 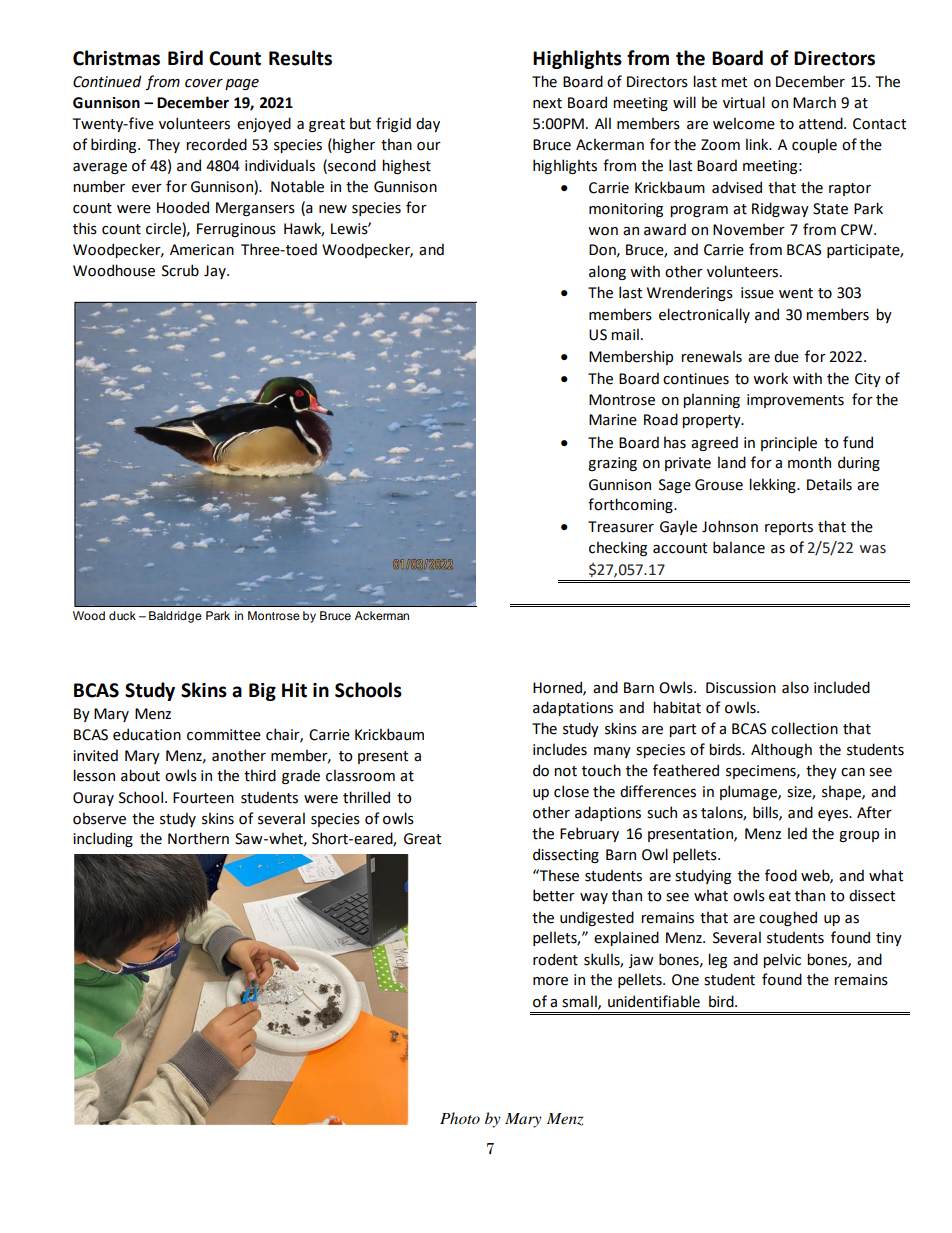 What do you see at coordinates (580, 1002) in the screenshot?
I see `small` at bounding box center [580, 1002].
